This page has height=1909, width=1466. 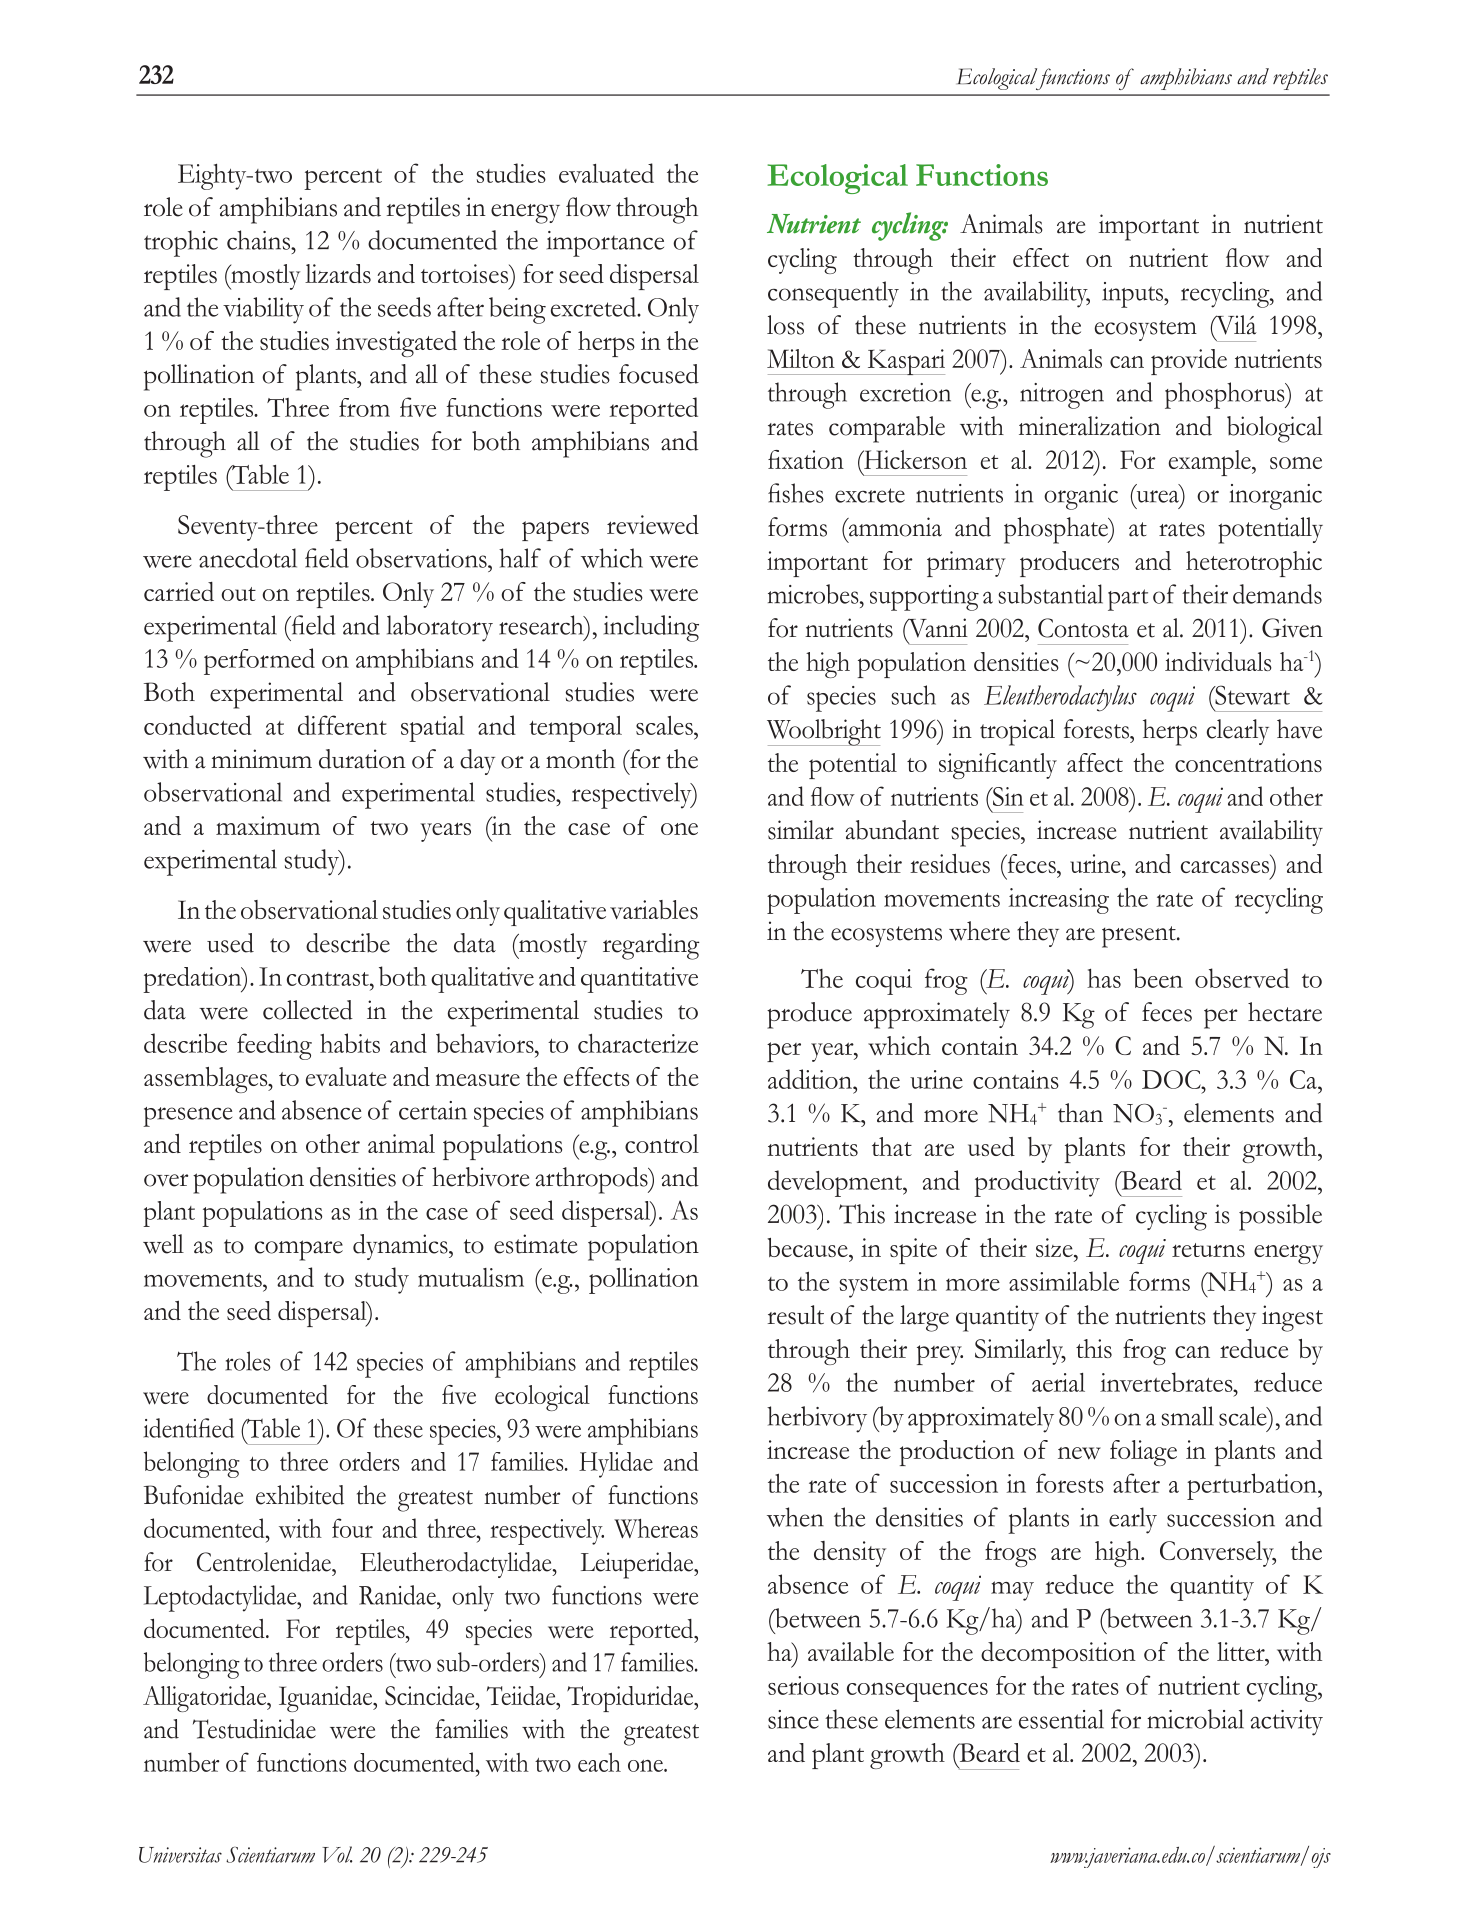 What do you see at coordinates (1195, 1719) in the page?
I see `microbial` at bounding box center [1195, 1719].
